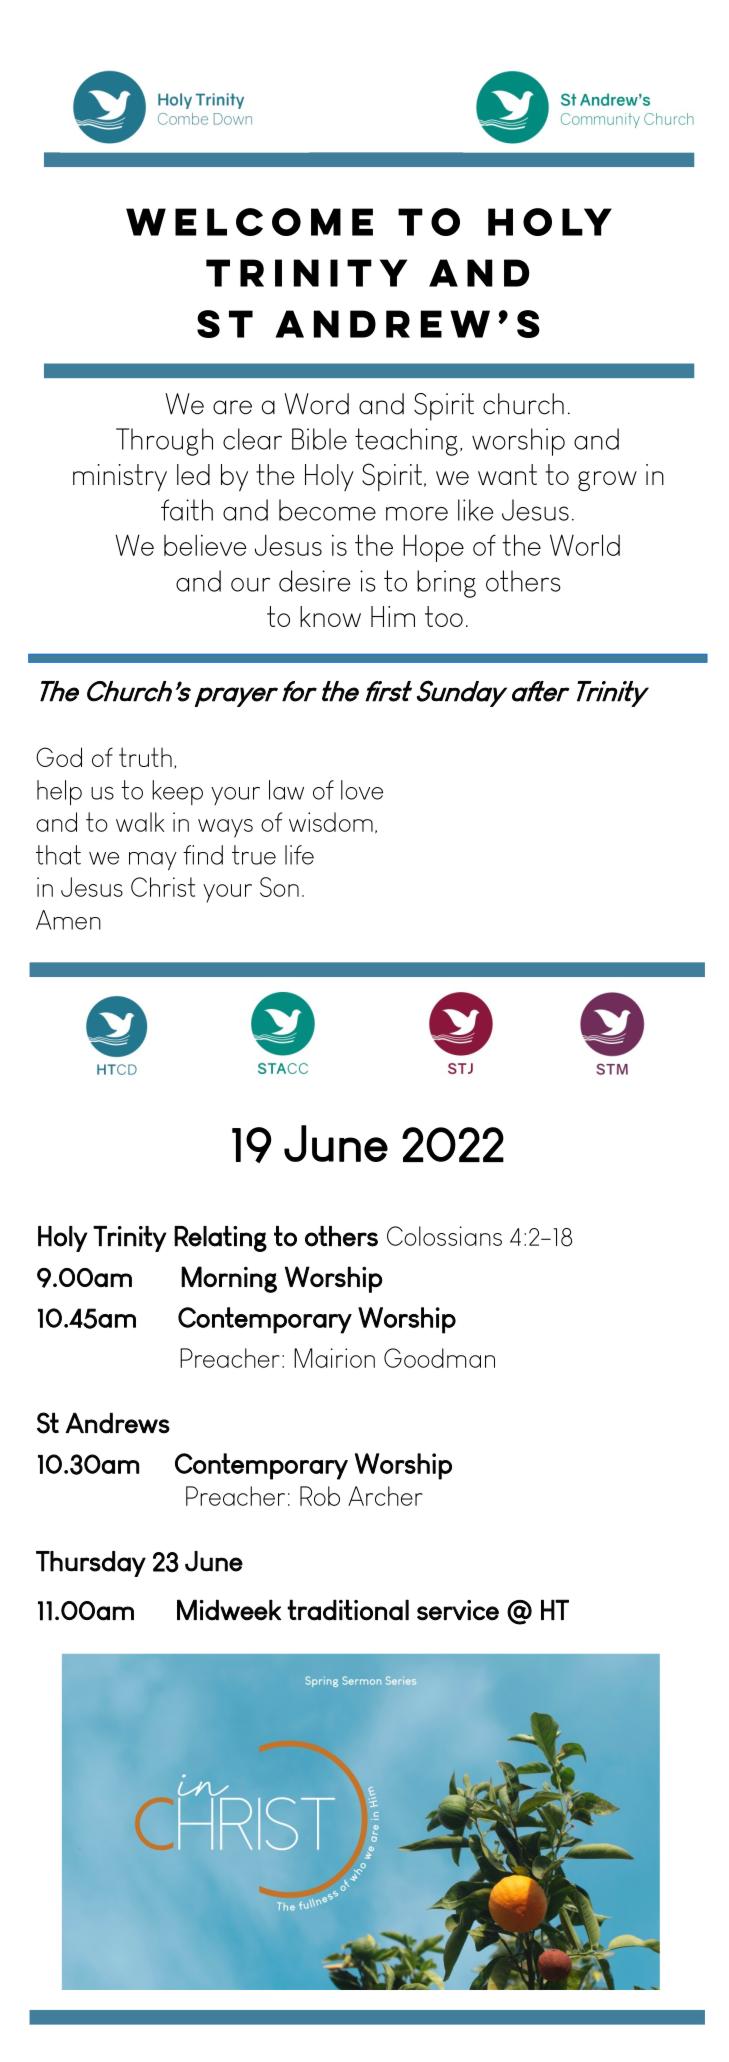  Describe the element at coordinates (249, 222) in the image. I see `Welcome` at that location.
